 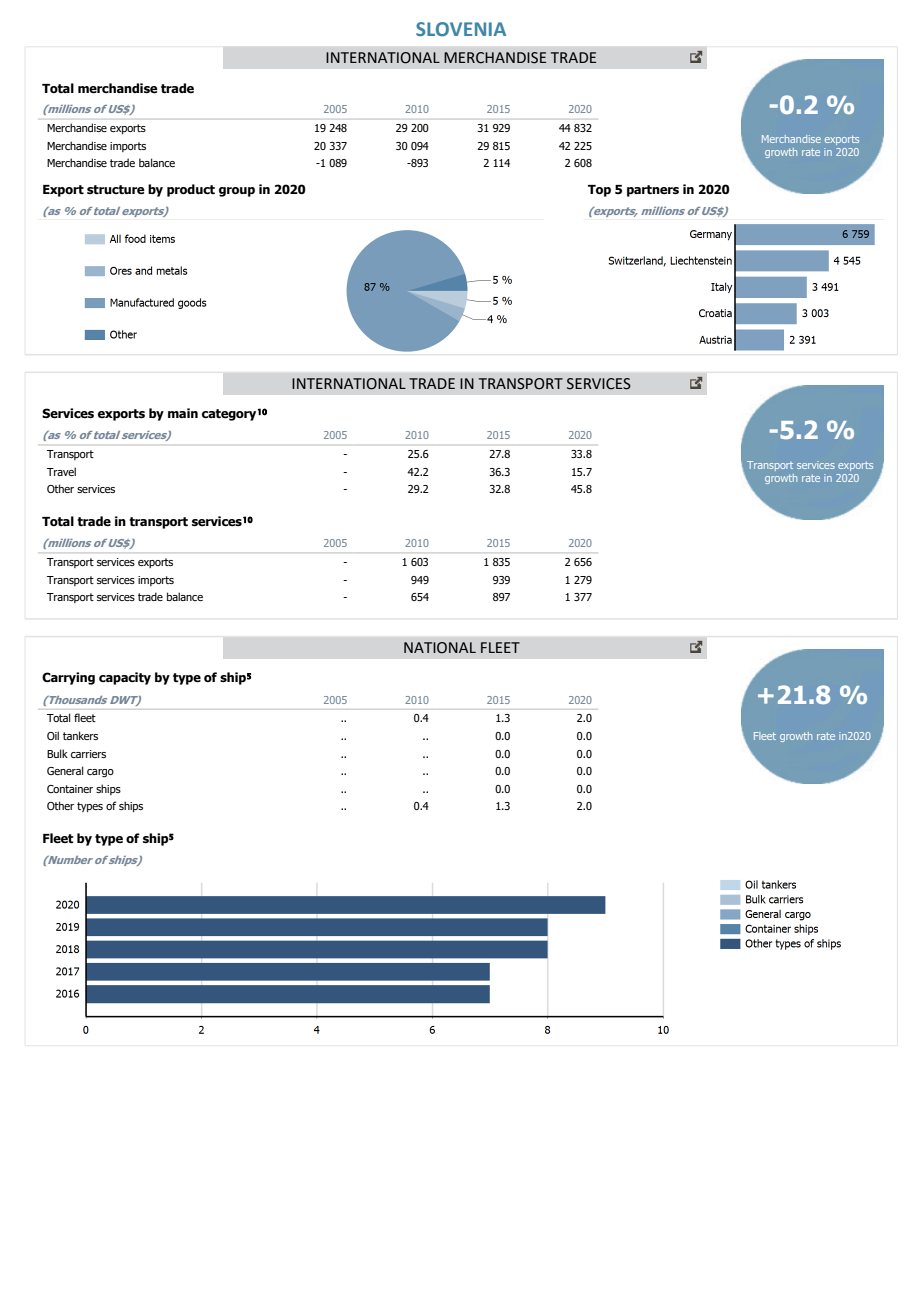 What do you see at coordinates (88, 754) in the screenshot?
I see `carriers` at bounding box center [88, 754].
